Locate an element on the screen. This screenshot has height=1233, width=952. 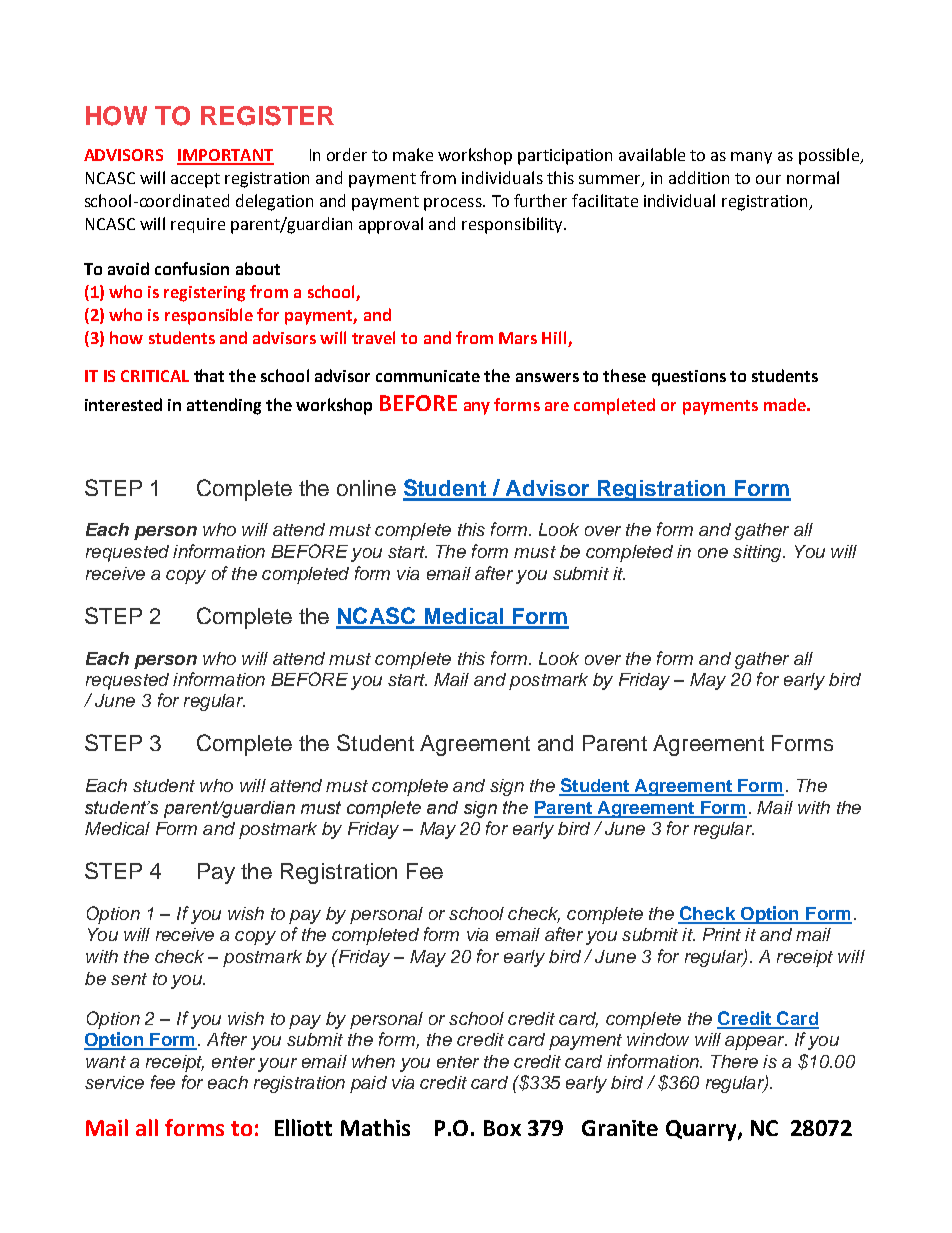
online is located at coordinates (366, 488).
